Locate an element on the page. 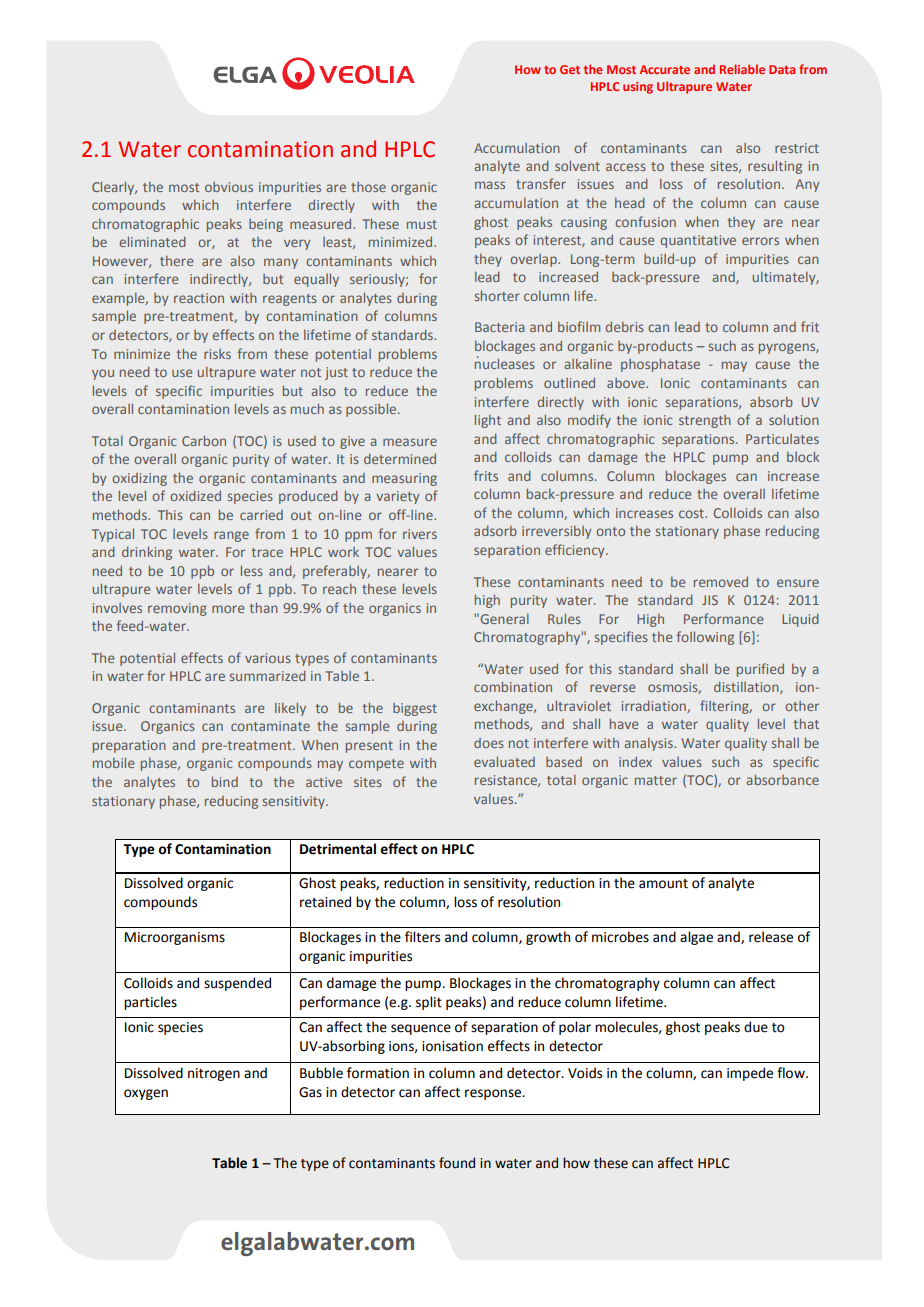 Image resolution: width=924 pixels, height=1307 pixels. combination is located at coordinates (513, 686).
